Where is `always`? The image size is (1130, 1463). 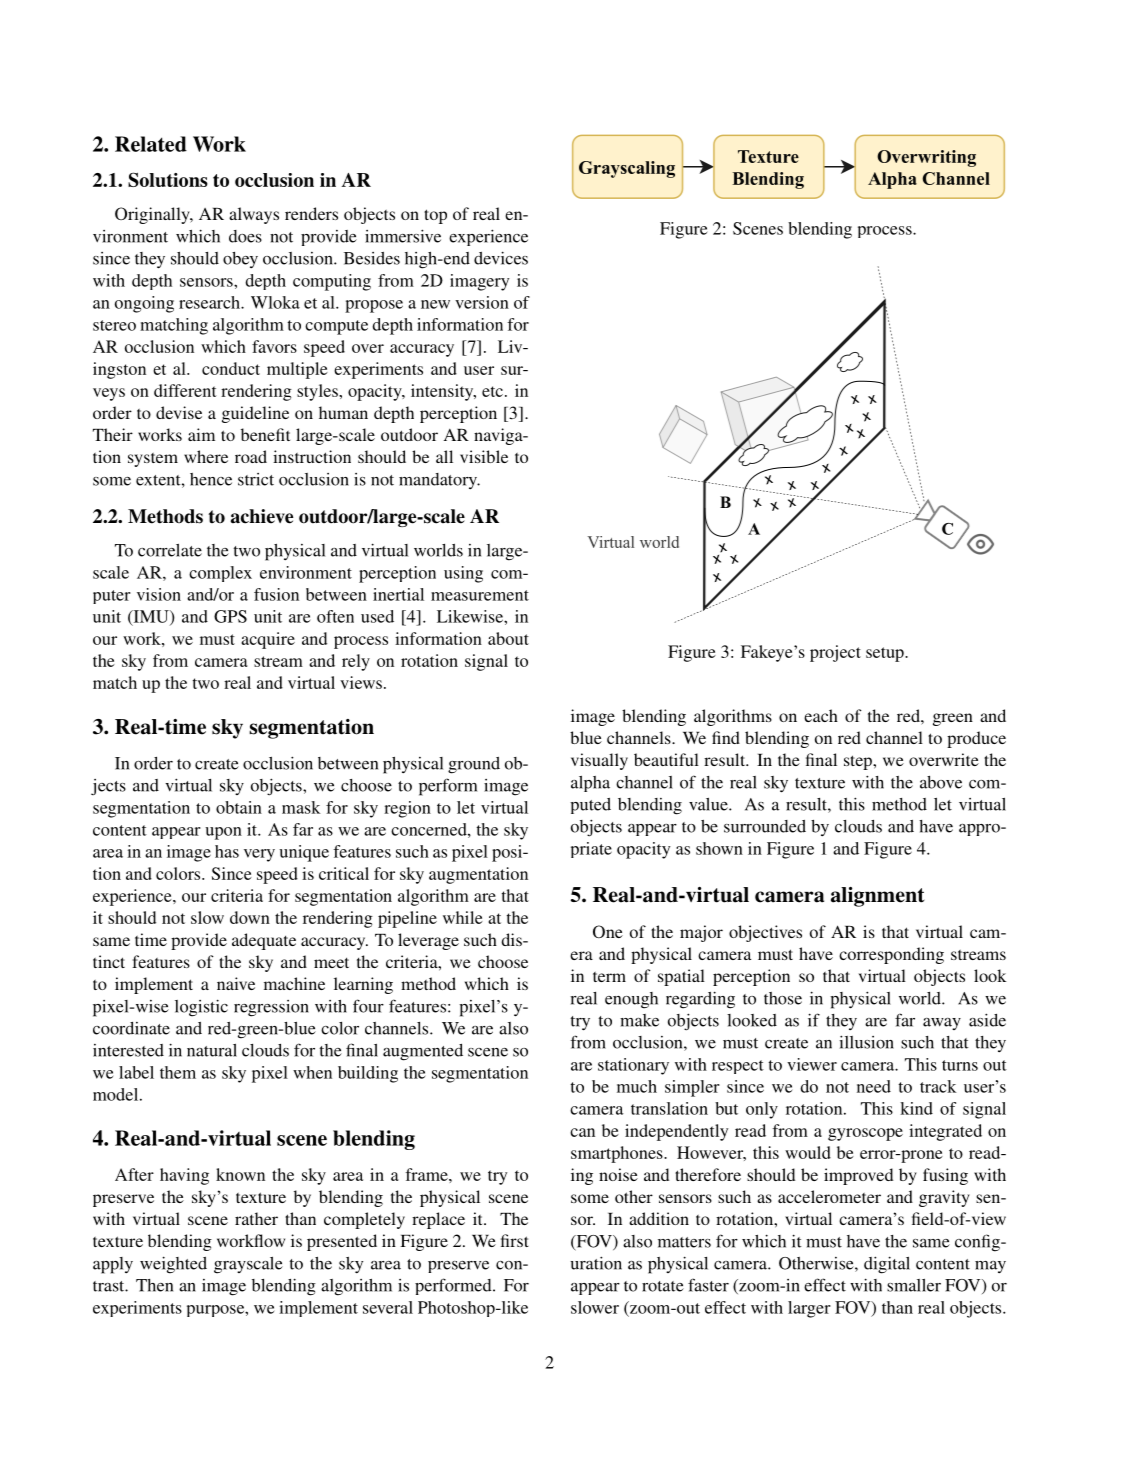 always is located at coordinates (254, 215).
